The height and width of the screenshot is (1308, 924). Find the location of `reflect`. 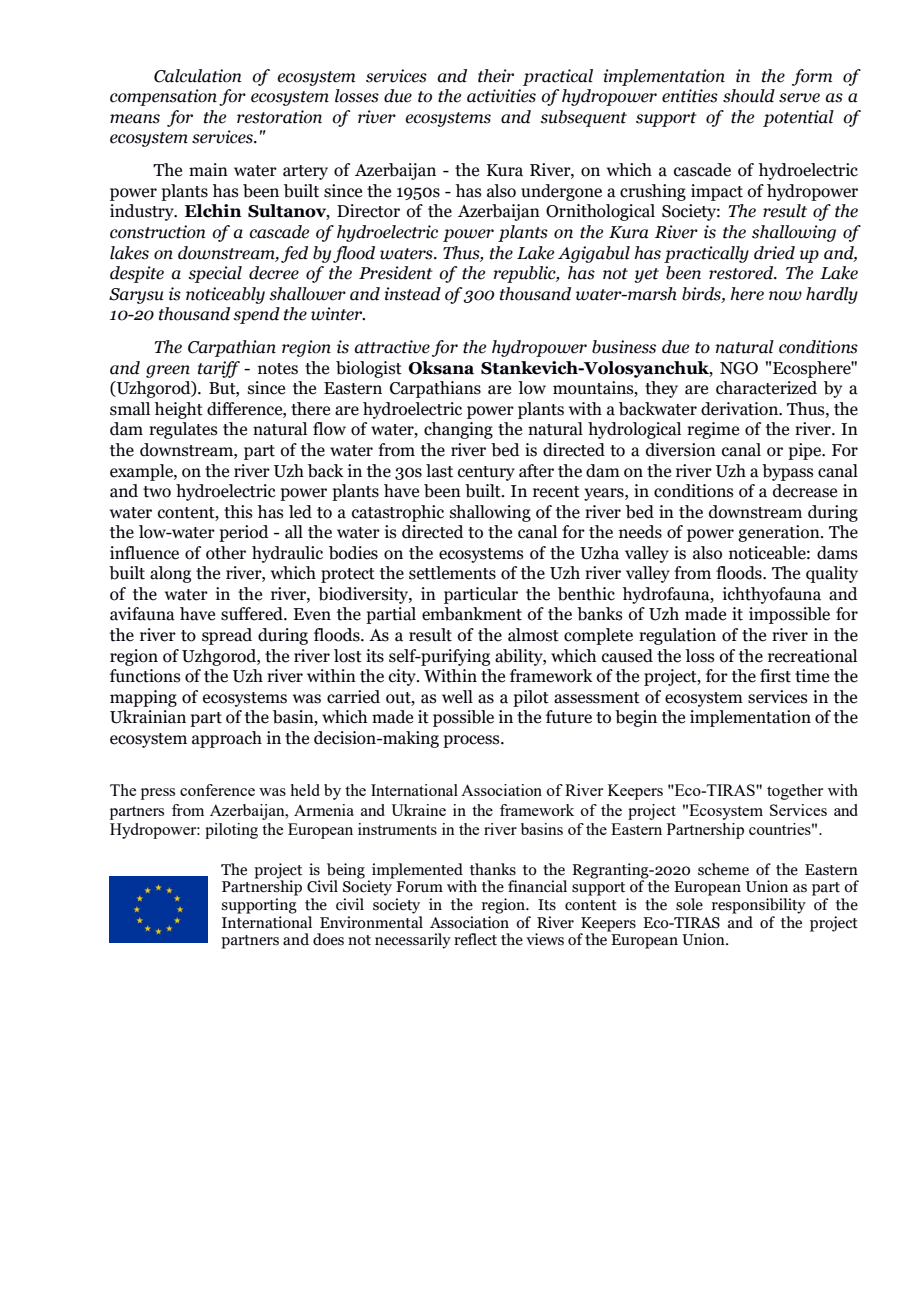

reflect is located at coordinates (475, 939).
